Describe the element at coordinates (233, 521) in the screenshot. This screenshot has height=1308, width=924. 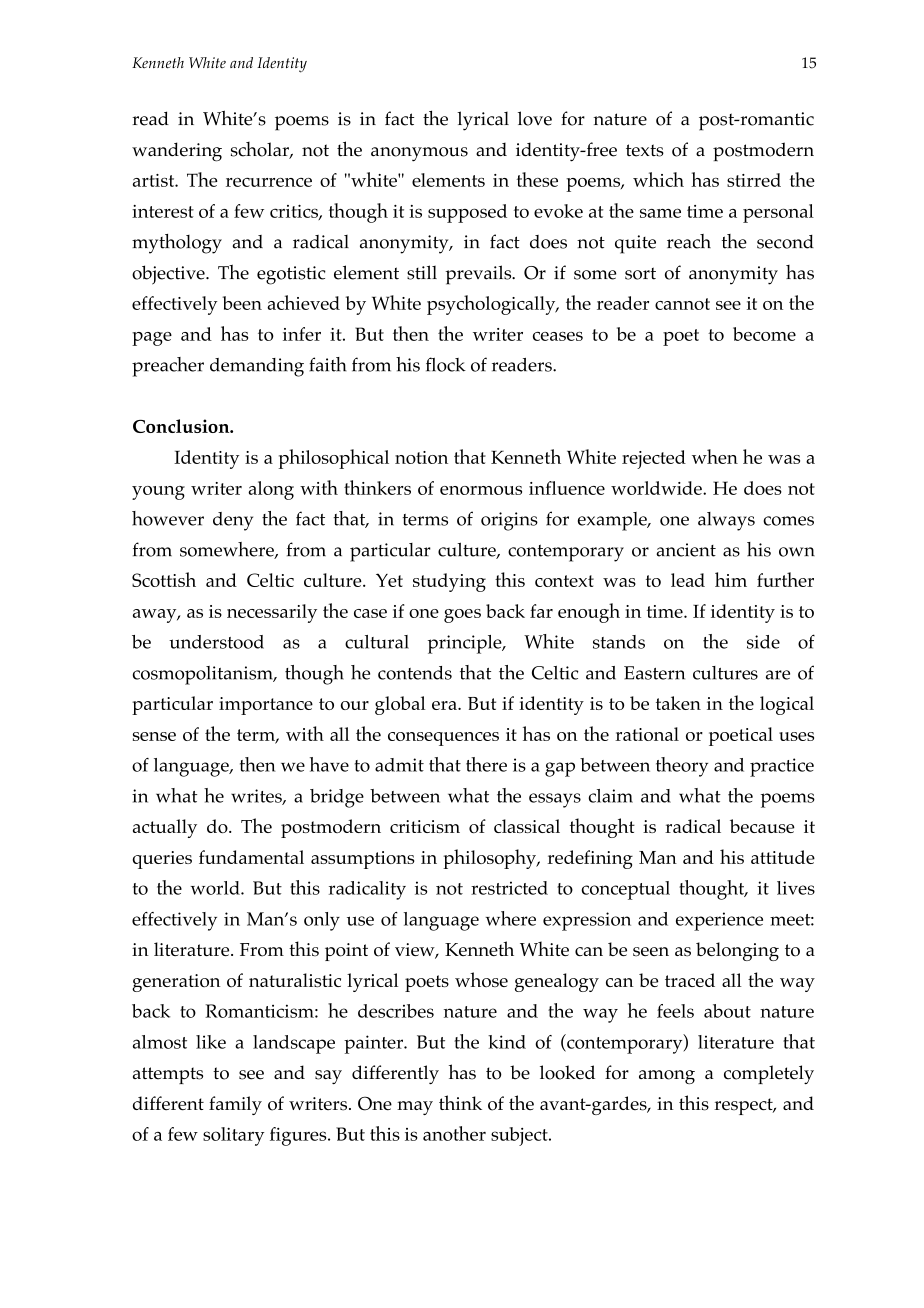
I see `deny` at that location.
